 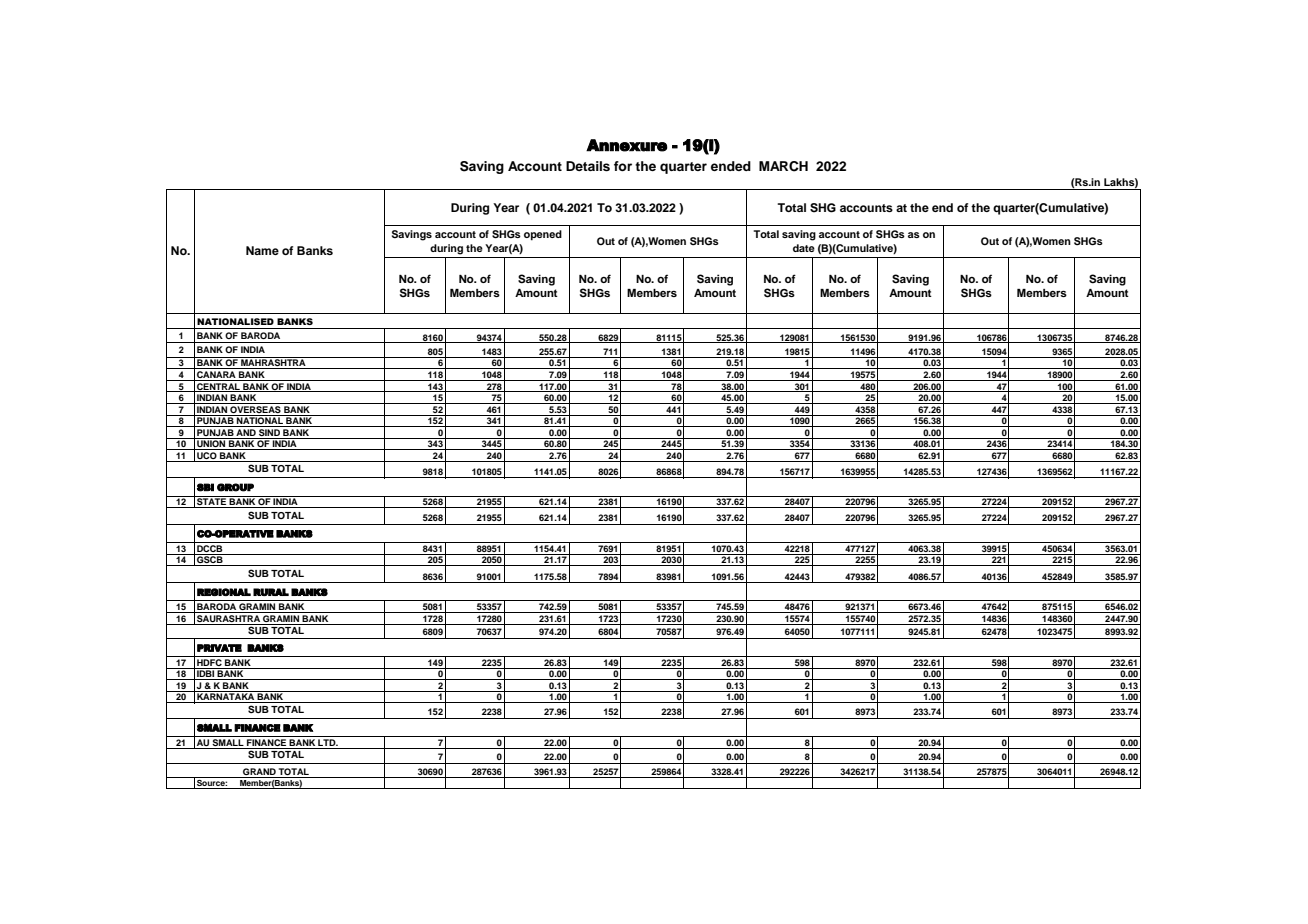 I want to click on PRIVATE, so click(x=219, y=648).
